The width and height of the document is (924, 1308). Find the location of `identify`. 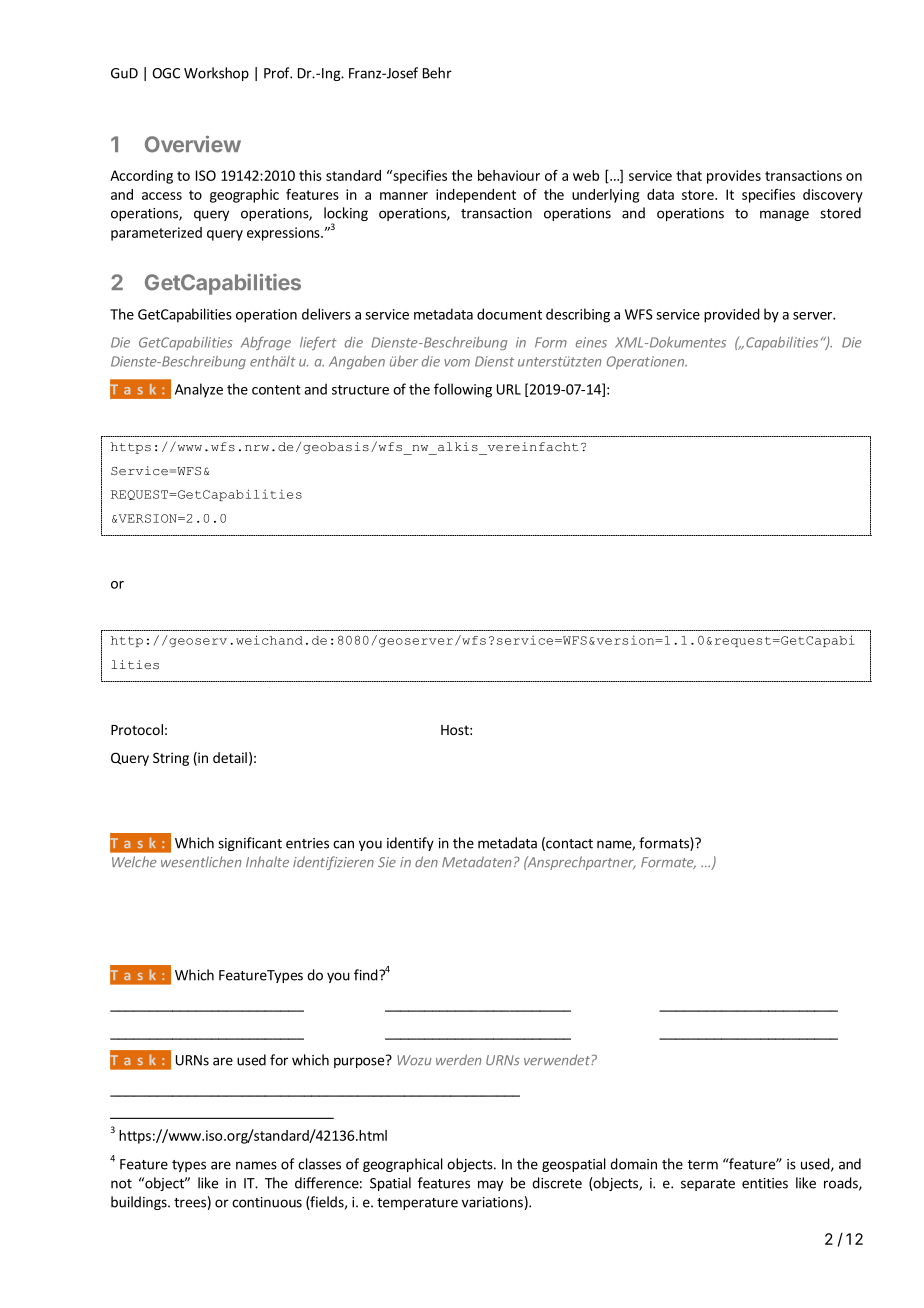

identify is located at coordinates (410, 844).
